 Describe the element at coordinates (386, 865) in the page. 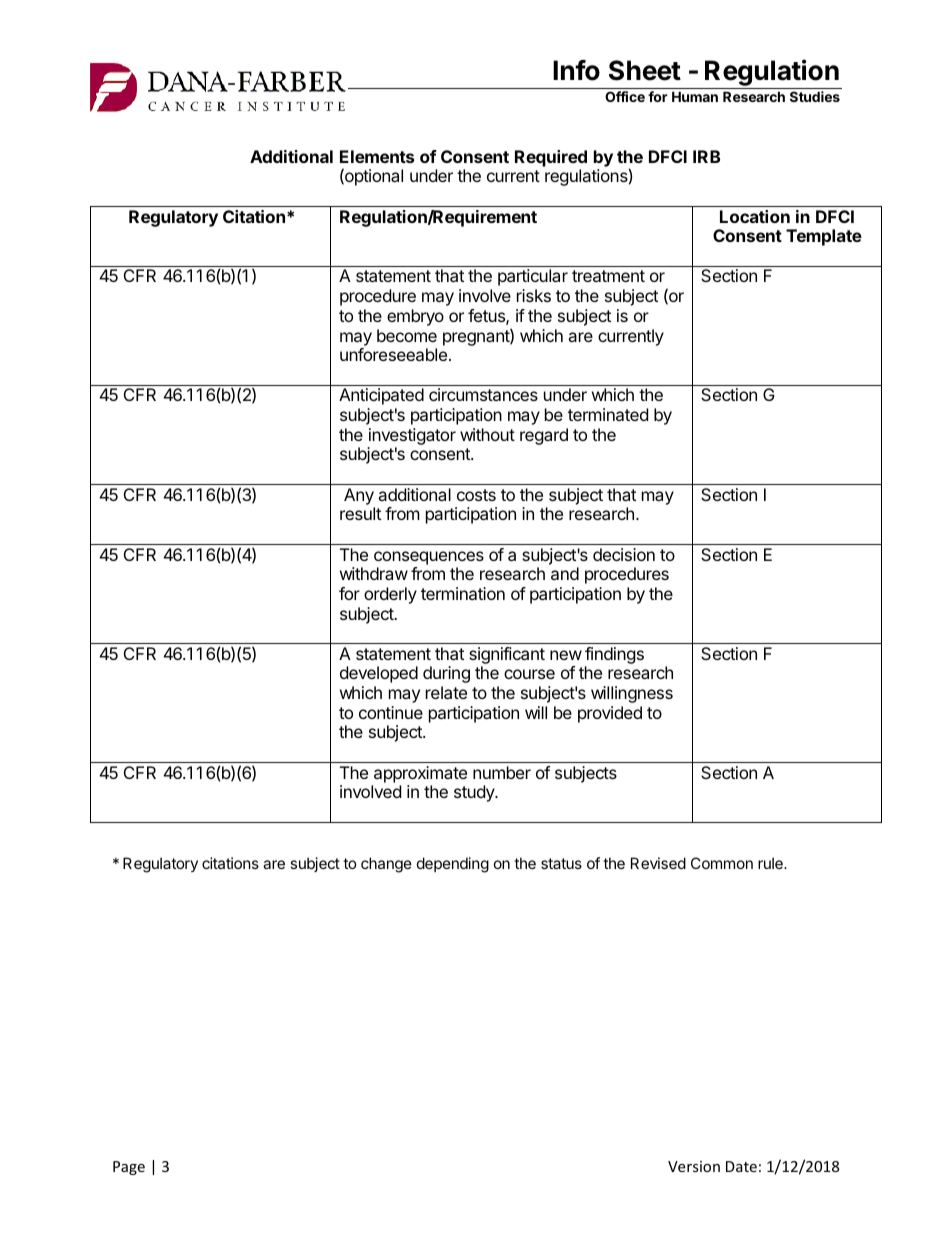

I see `change` at that location.
